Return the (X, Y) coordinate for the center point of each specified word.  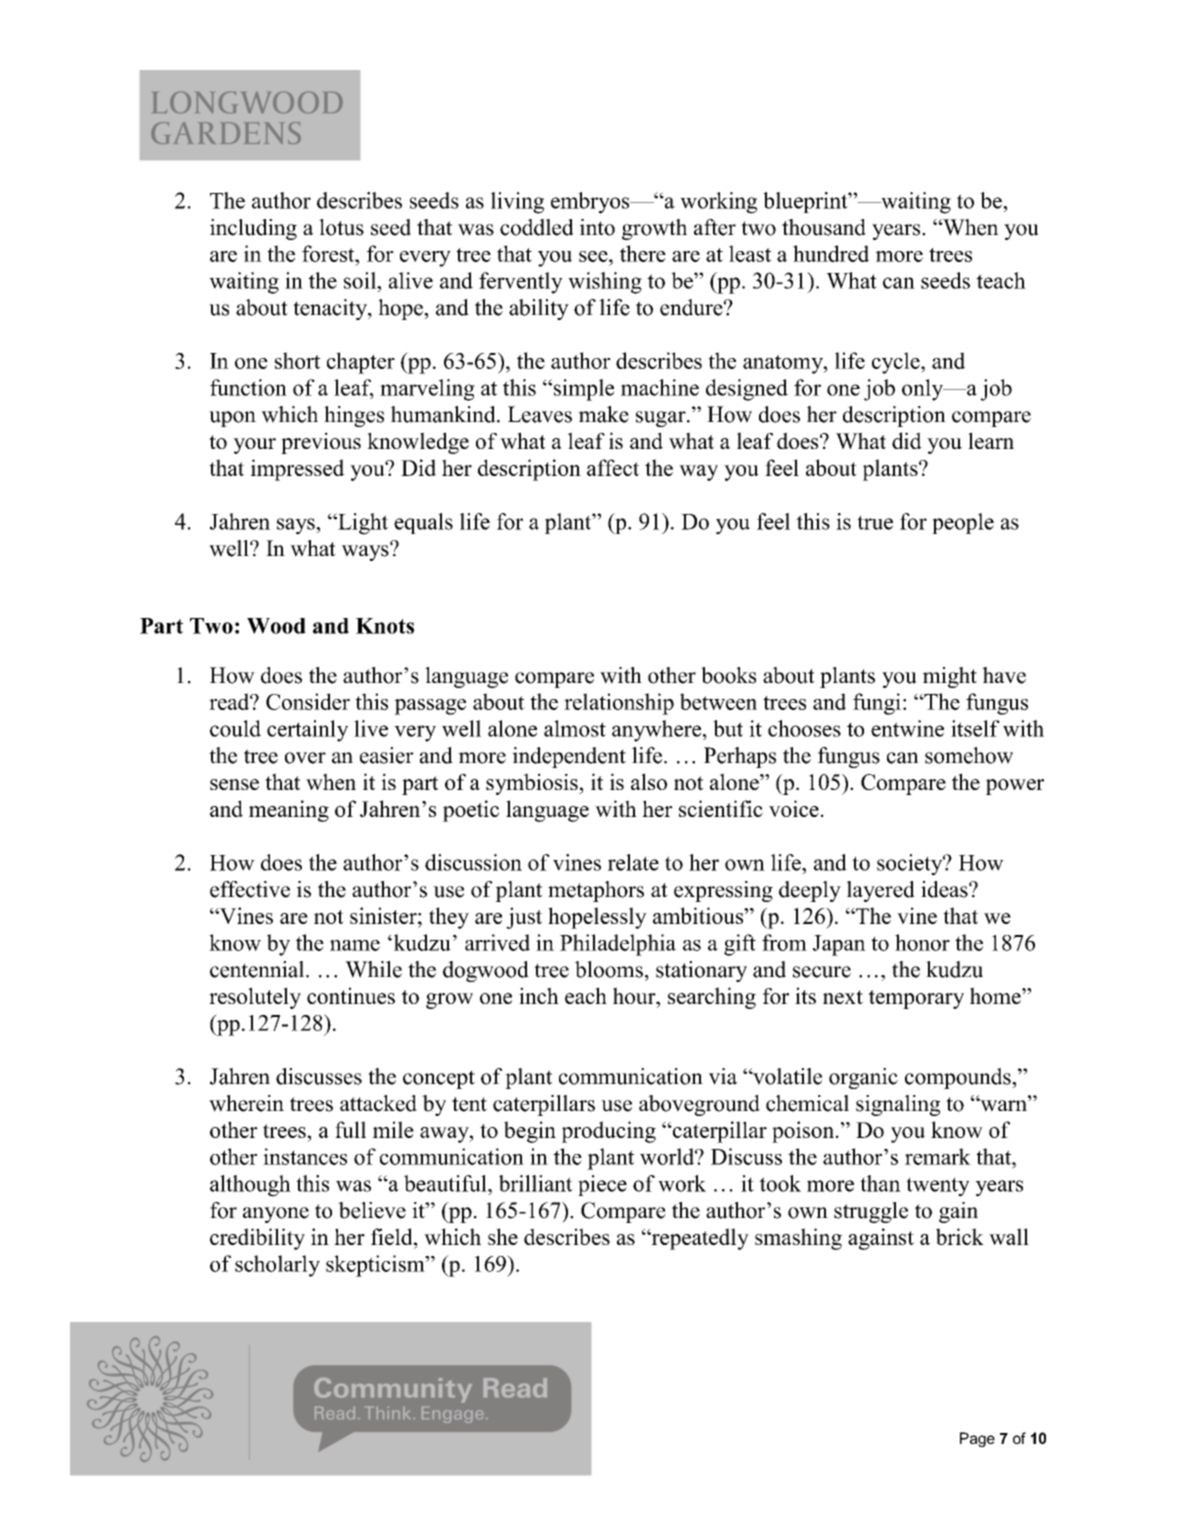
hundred (831, 253)
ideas (945, 889)
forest (329, 253)
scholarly (277, 1266)
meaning (289, 811)
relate (633, 862)
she (503, 1236)
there (643, 253)
